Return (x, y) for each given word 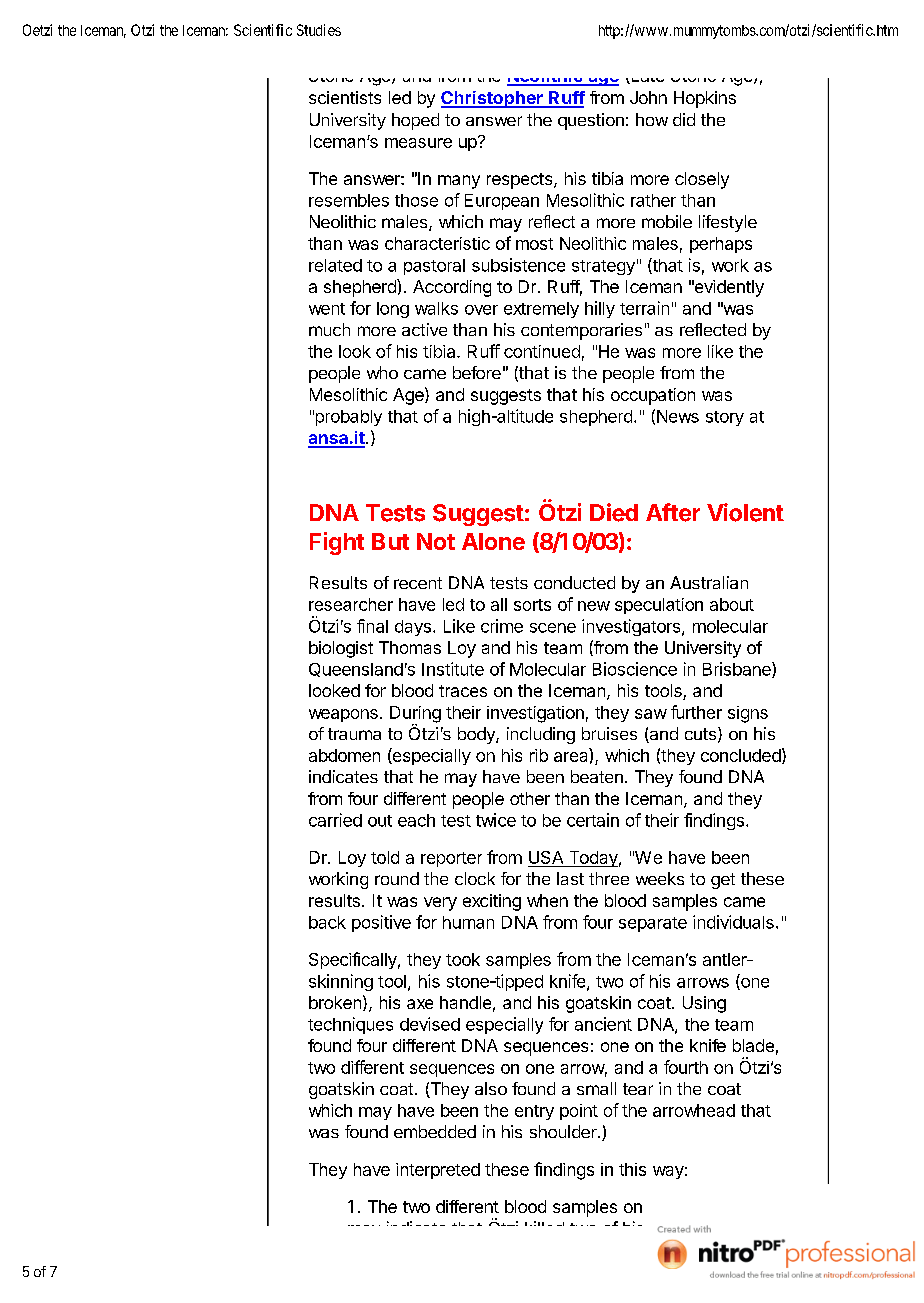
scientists (345, 97)
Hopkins (705, 99)
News (678, 416)
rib (539, 755)
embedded (435, 1131)
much (329, 329)
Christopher (493, 99)
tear (638, 1089)
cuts (700, 734)
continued (542, 351)
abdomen (344, 755)
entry (534, 1112)
